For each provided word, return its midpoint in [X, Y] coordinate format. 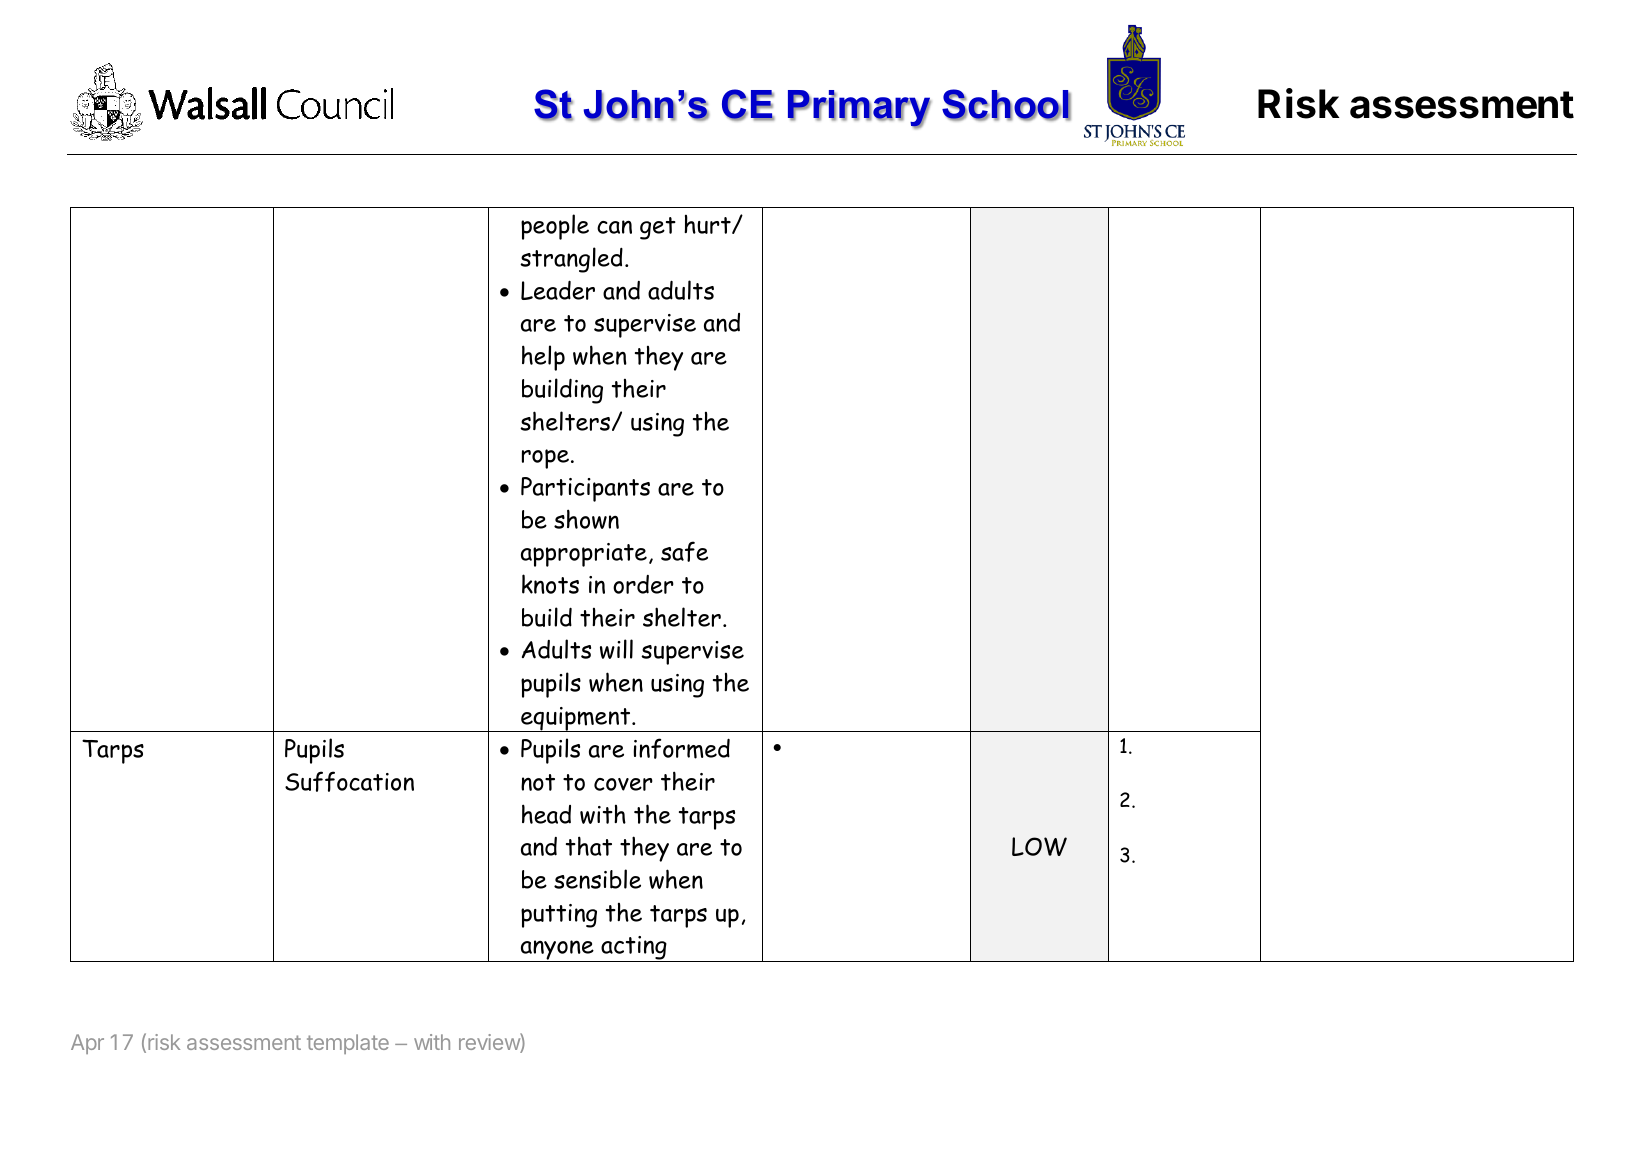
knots [550, 584]
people [555, 227]
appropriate [584, 555]
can [614, 227]
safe [684, 551]
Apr [87, 1044]
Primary [859, 109]
